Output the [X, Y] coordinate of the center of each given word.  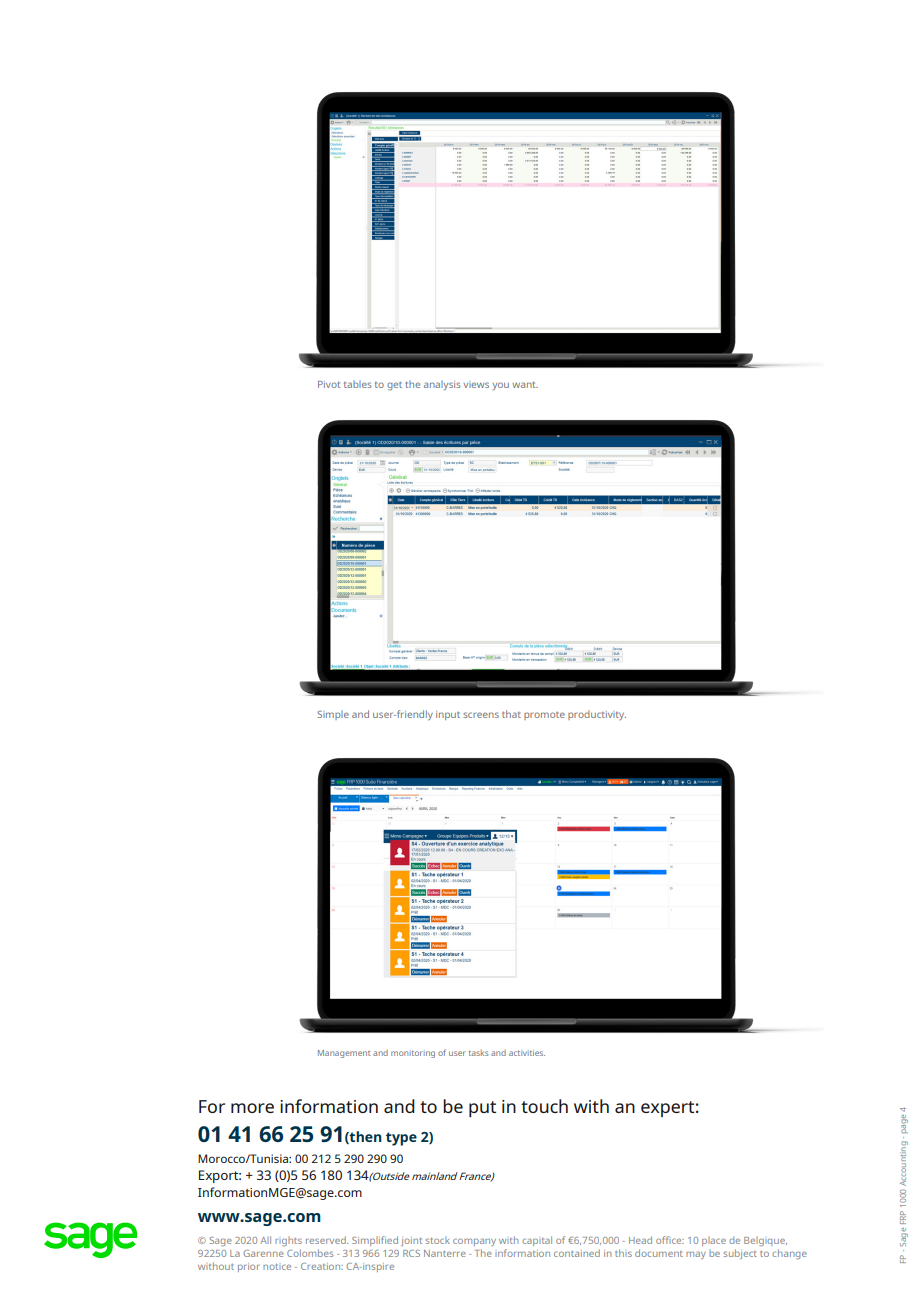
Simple [333, 715]
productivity [597, 715]
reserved [327, 1240]
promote [544, 716]
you [501, 386]
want [525, 384]
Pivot [329, 384]
